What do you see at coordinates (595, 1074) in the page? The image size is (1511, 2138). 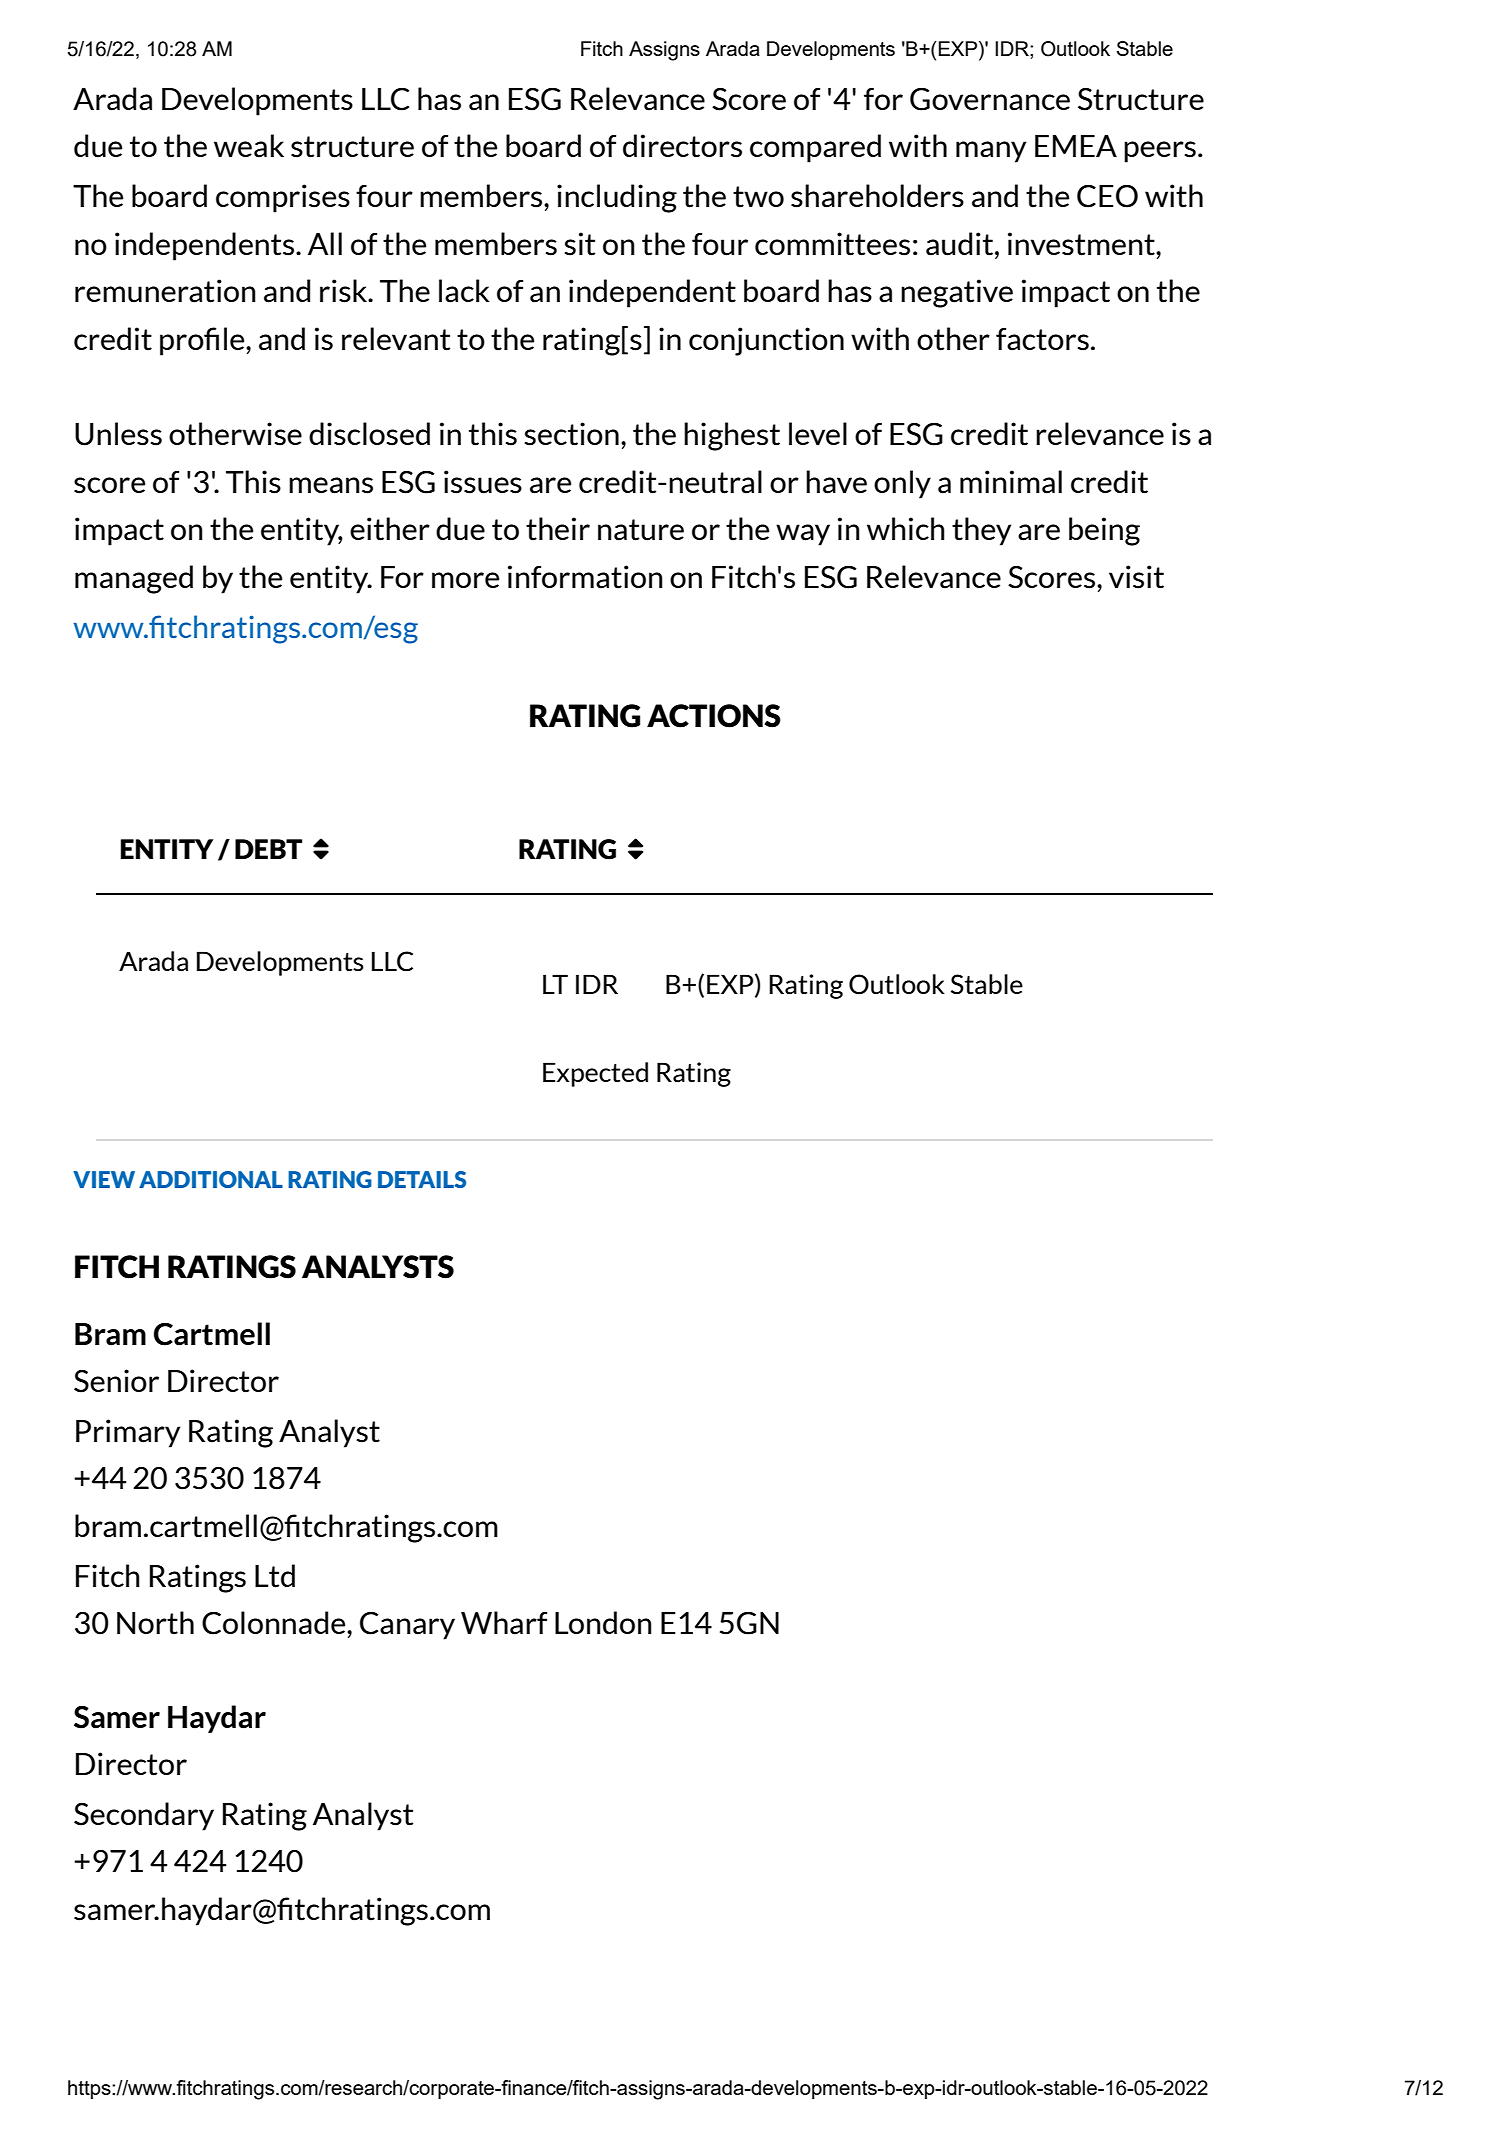 I see `Expected` at bounding box center [595, 1074].
